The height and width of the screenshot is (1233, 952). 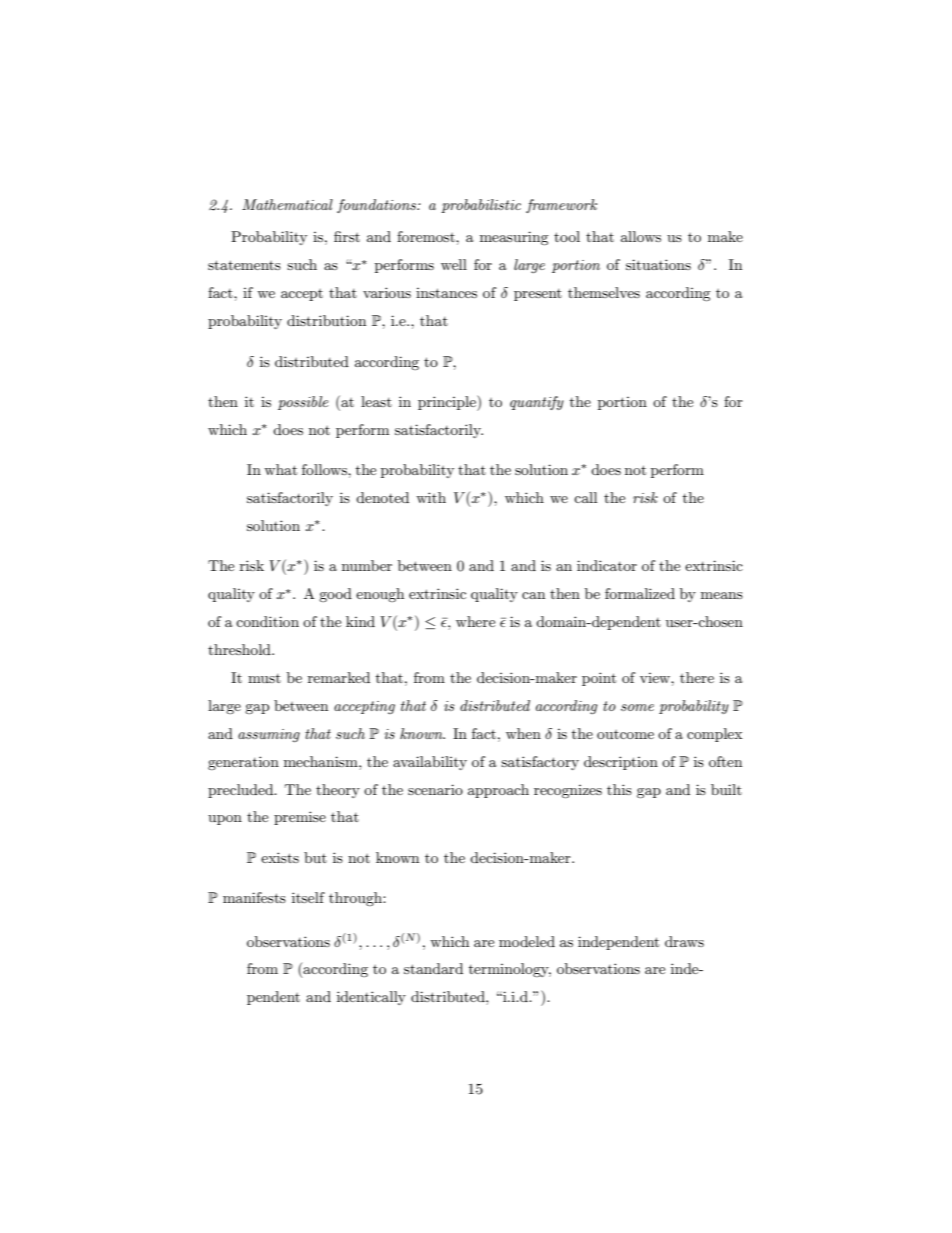 What do you see at coordinates (269, 735) in the screenshot?
I see `assuming` at bounding box center [269, 735].
